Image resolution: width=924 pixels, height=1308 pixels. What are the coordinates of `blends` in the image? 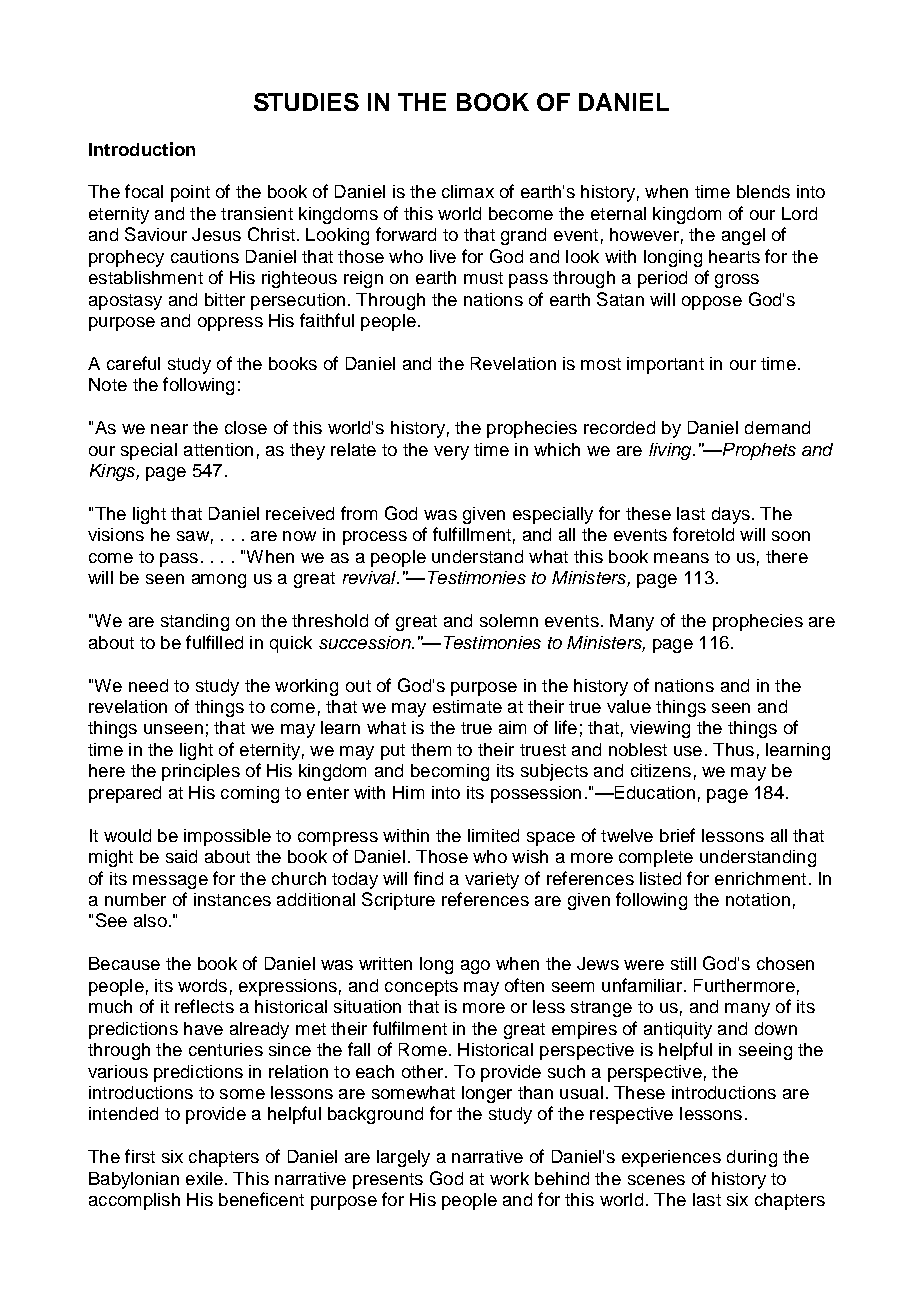 It's located at (763, 191).
